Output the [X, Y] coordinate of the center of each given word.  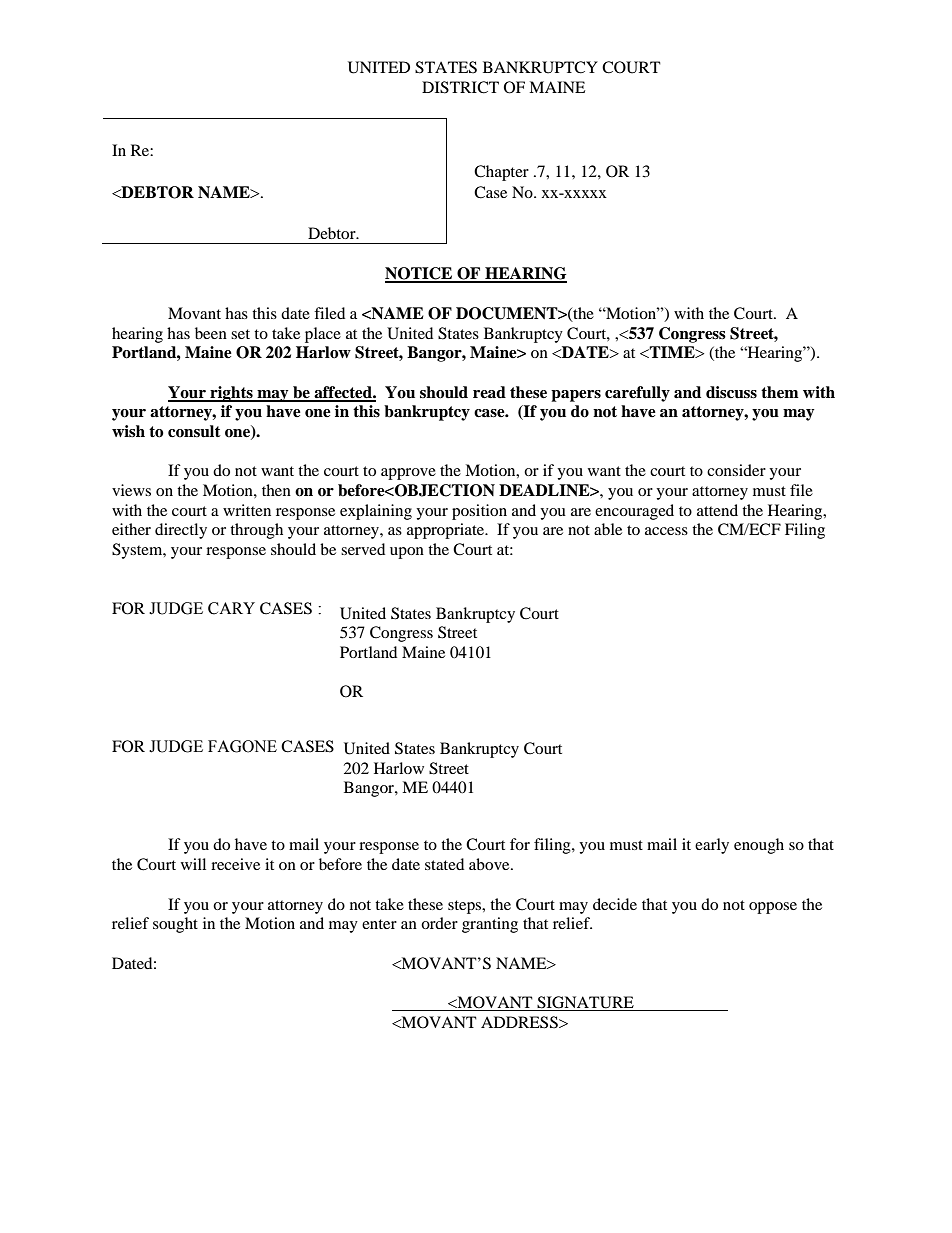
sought [175, 925]
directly [181, 531]
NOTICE [420, 274]
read [489, 392]
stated [444, 864]
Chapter [501, 173]
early [712, 846]
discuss [731, 392]
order [439, 923]
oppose [773, 908]
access [666, 531]
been [211, 333]
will [193, 864]
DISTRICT [460, 87]
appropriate [447, 531]
